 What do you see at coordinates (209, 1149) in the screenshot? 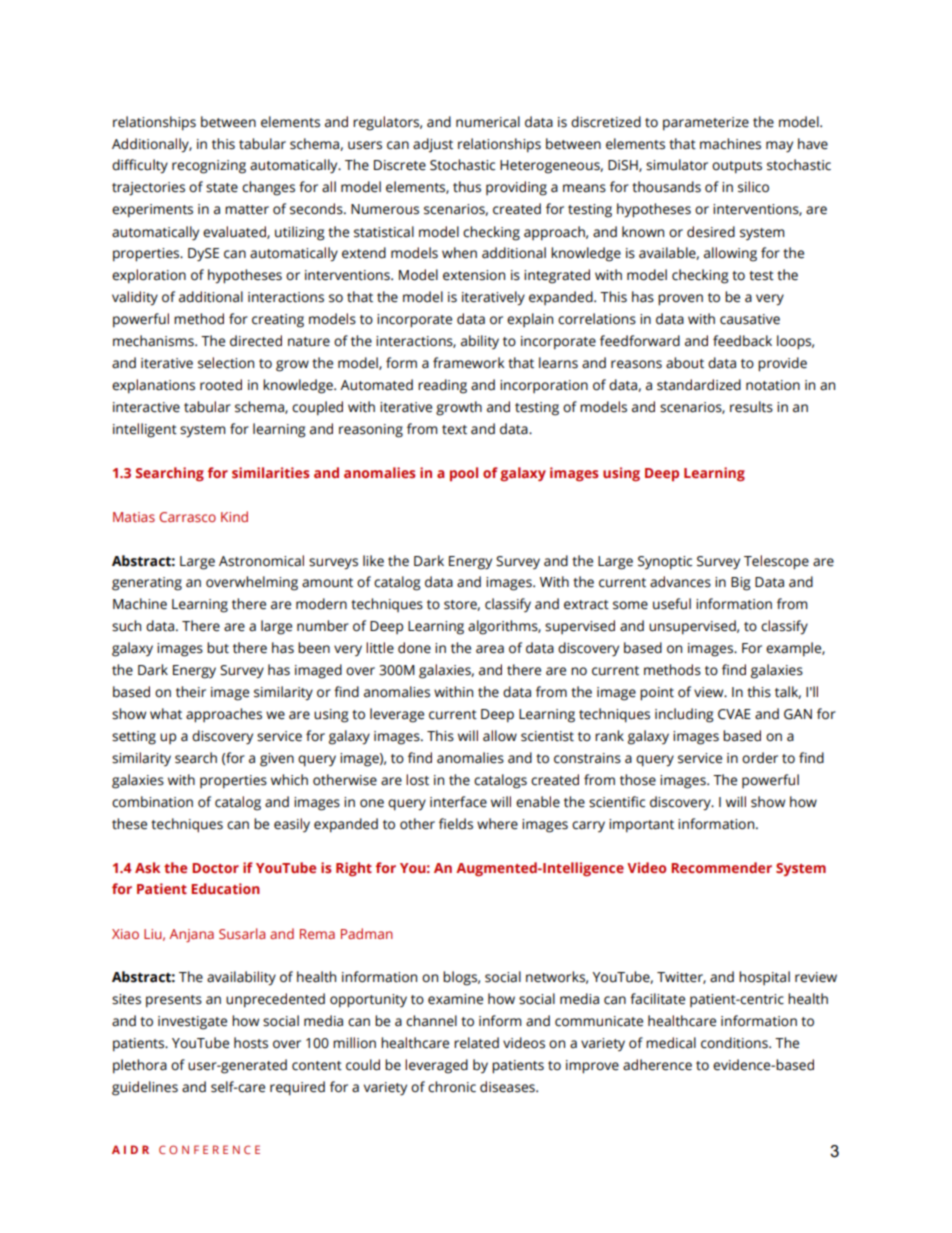
I see `CONFERENCE` at bounding box center [209, 1149].
